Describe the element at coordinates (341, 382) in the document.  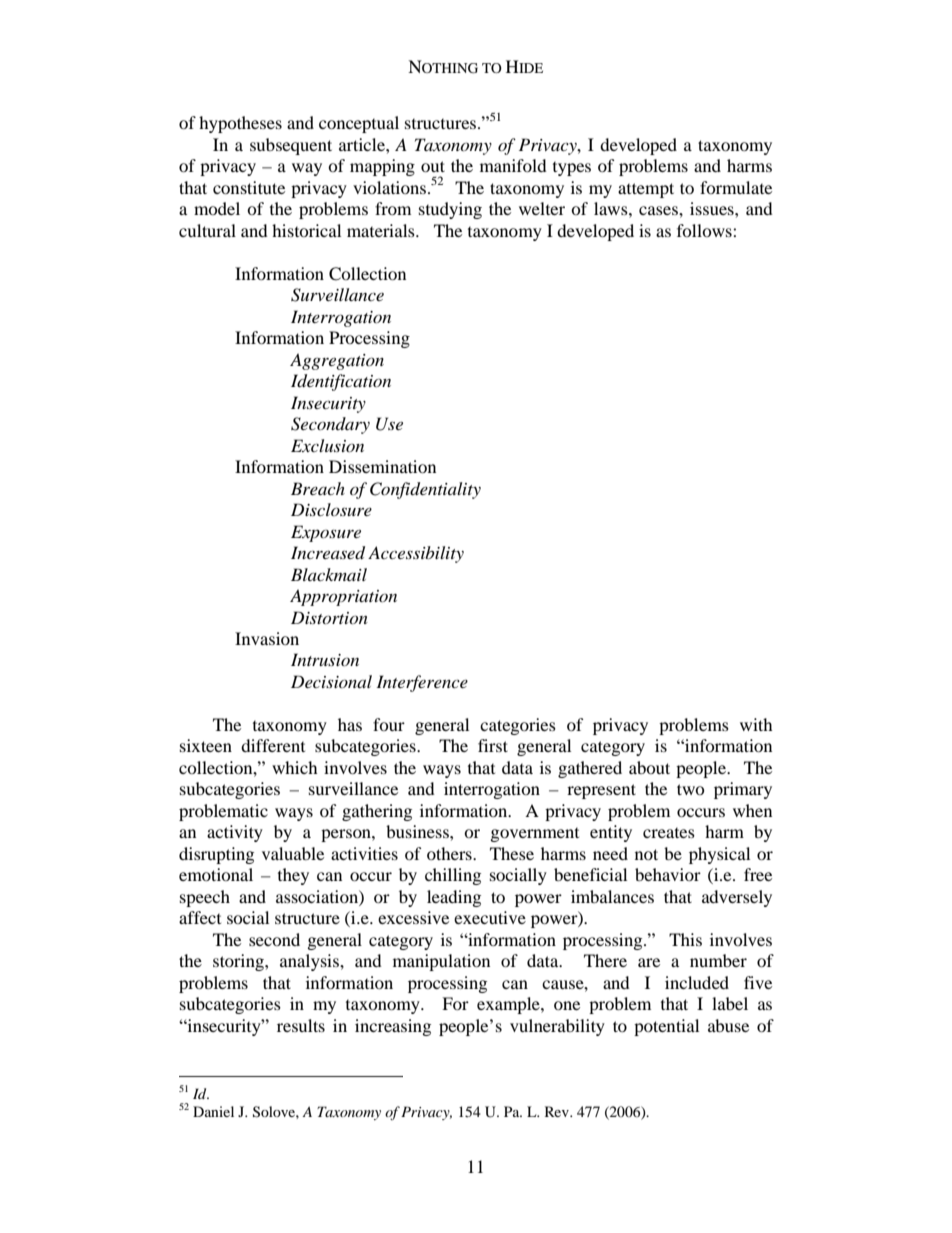
I see `Identification` at that location.
